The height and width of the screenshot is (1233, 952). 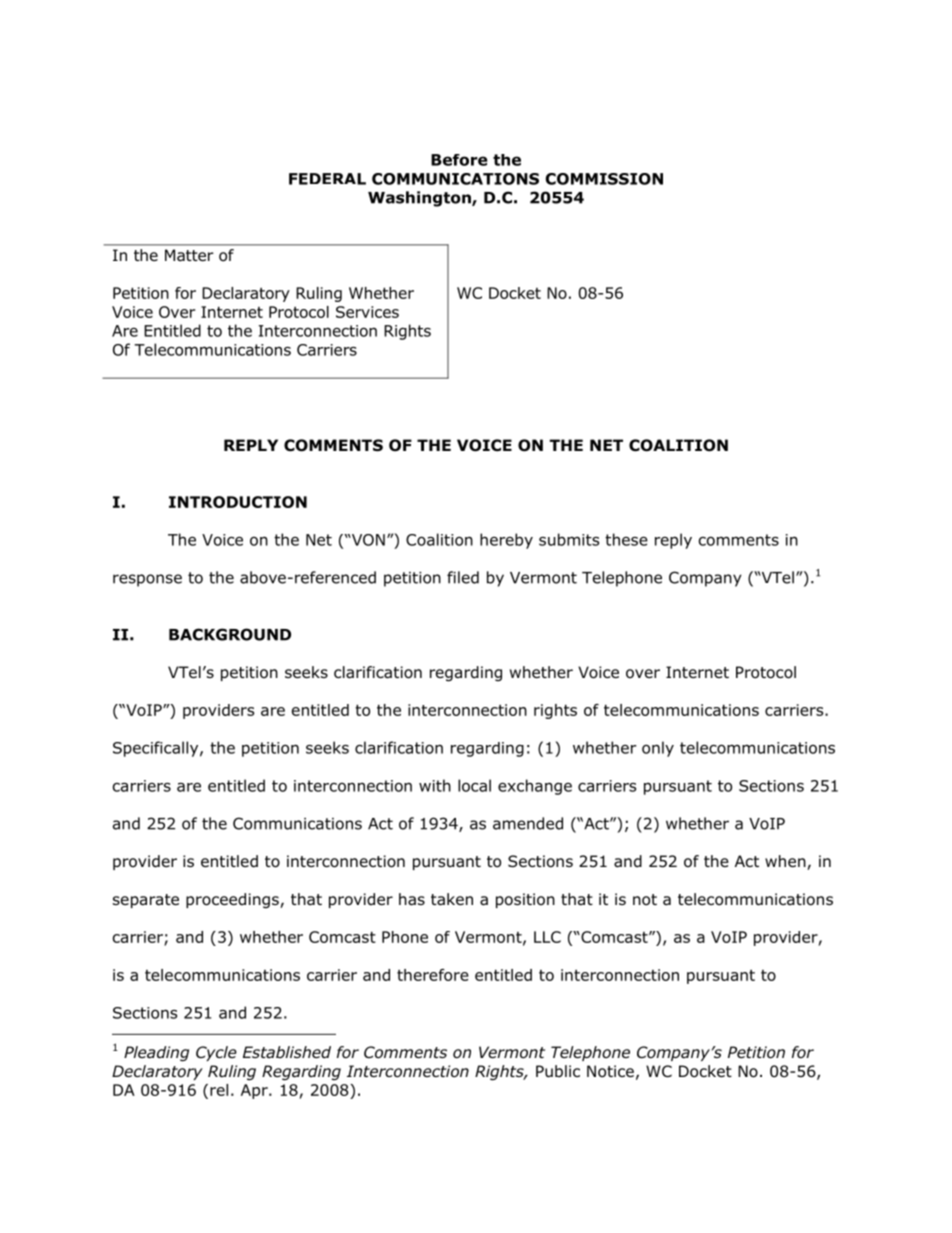 I want to click on these, so click(x=626, y=539).
